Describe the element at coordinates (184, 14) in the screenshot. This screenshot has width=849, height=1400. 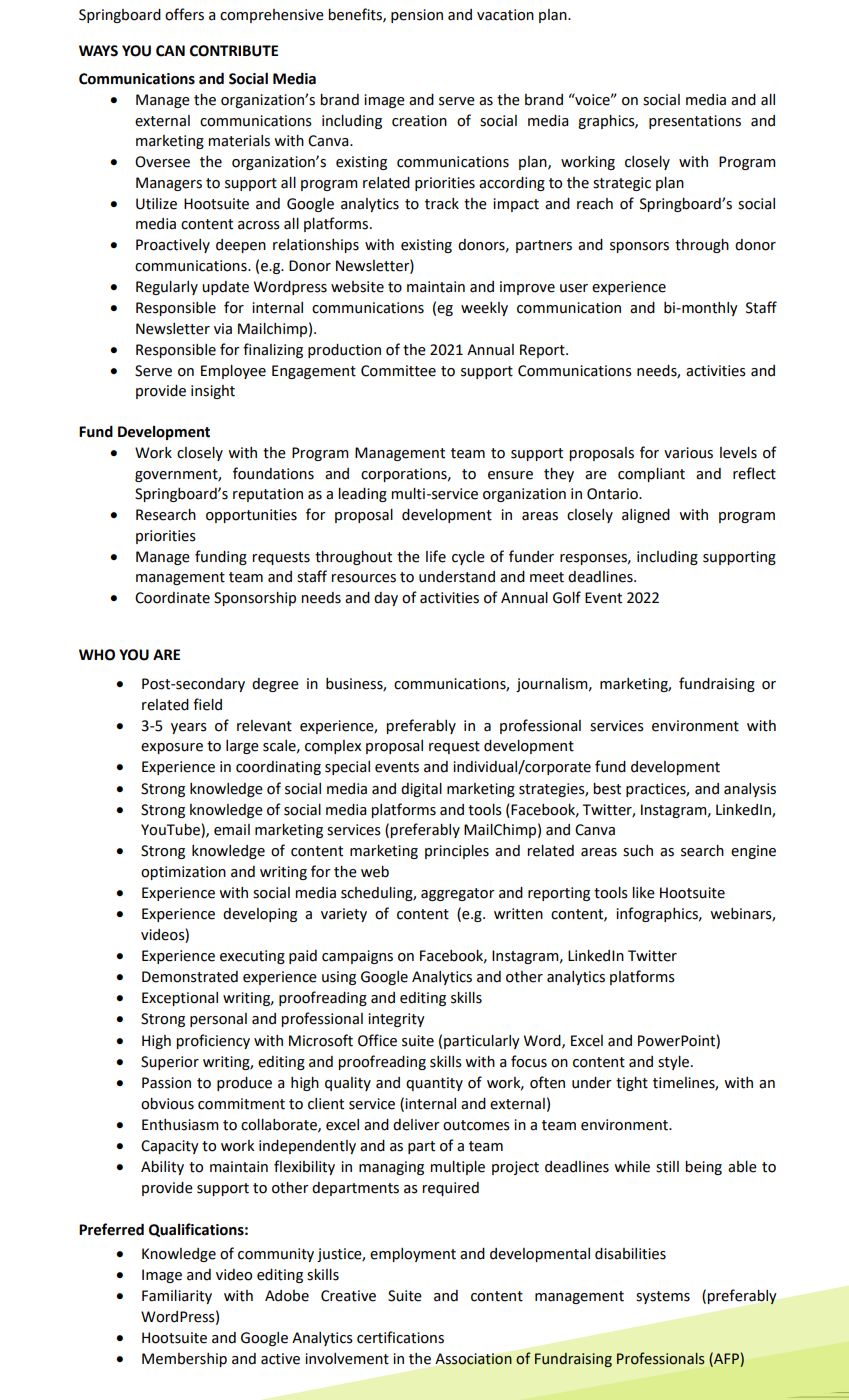
I see `offers` at that location.
